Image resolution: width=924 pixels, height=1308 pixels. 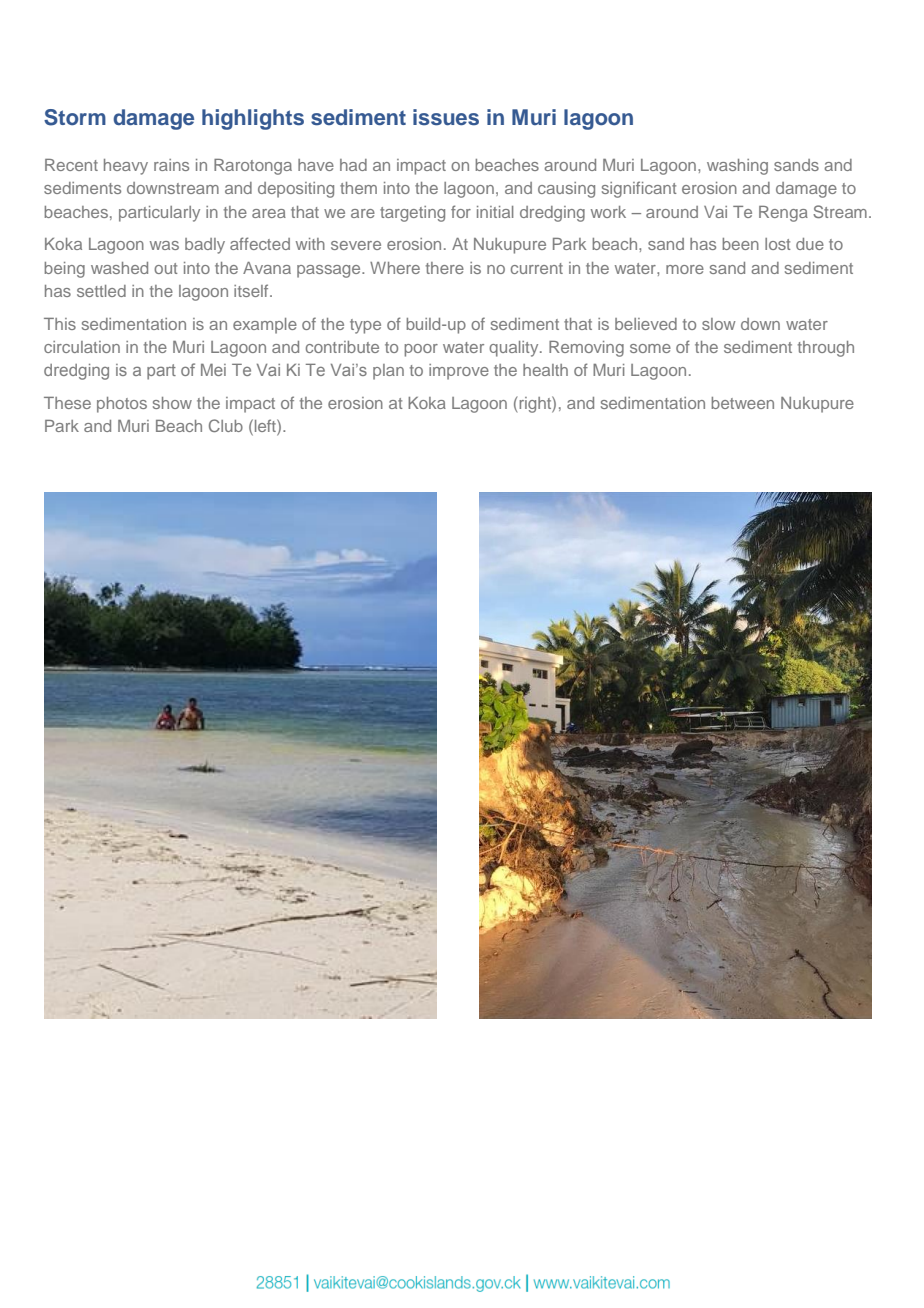 What do you see at coordinates (445, 268) in the screenshot?
I see `there` at bounding box center [445, 268].
